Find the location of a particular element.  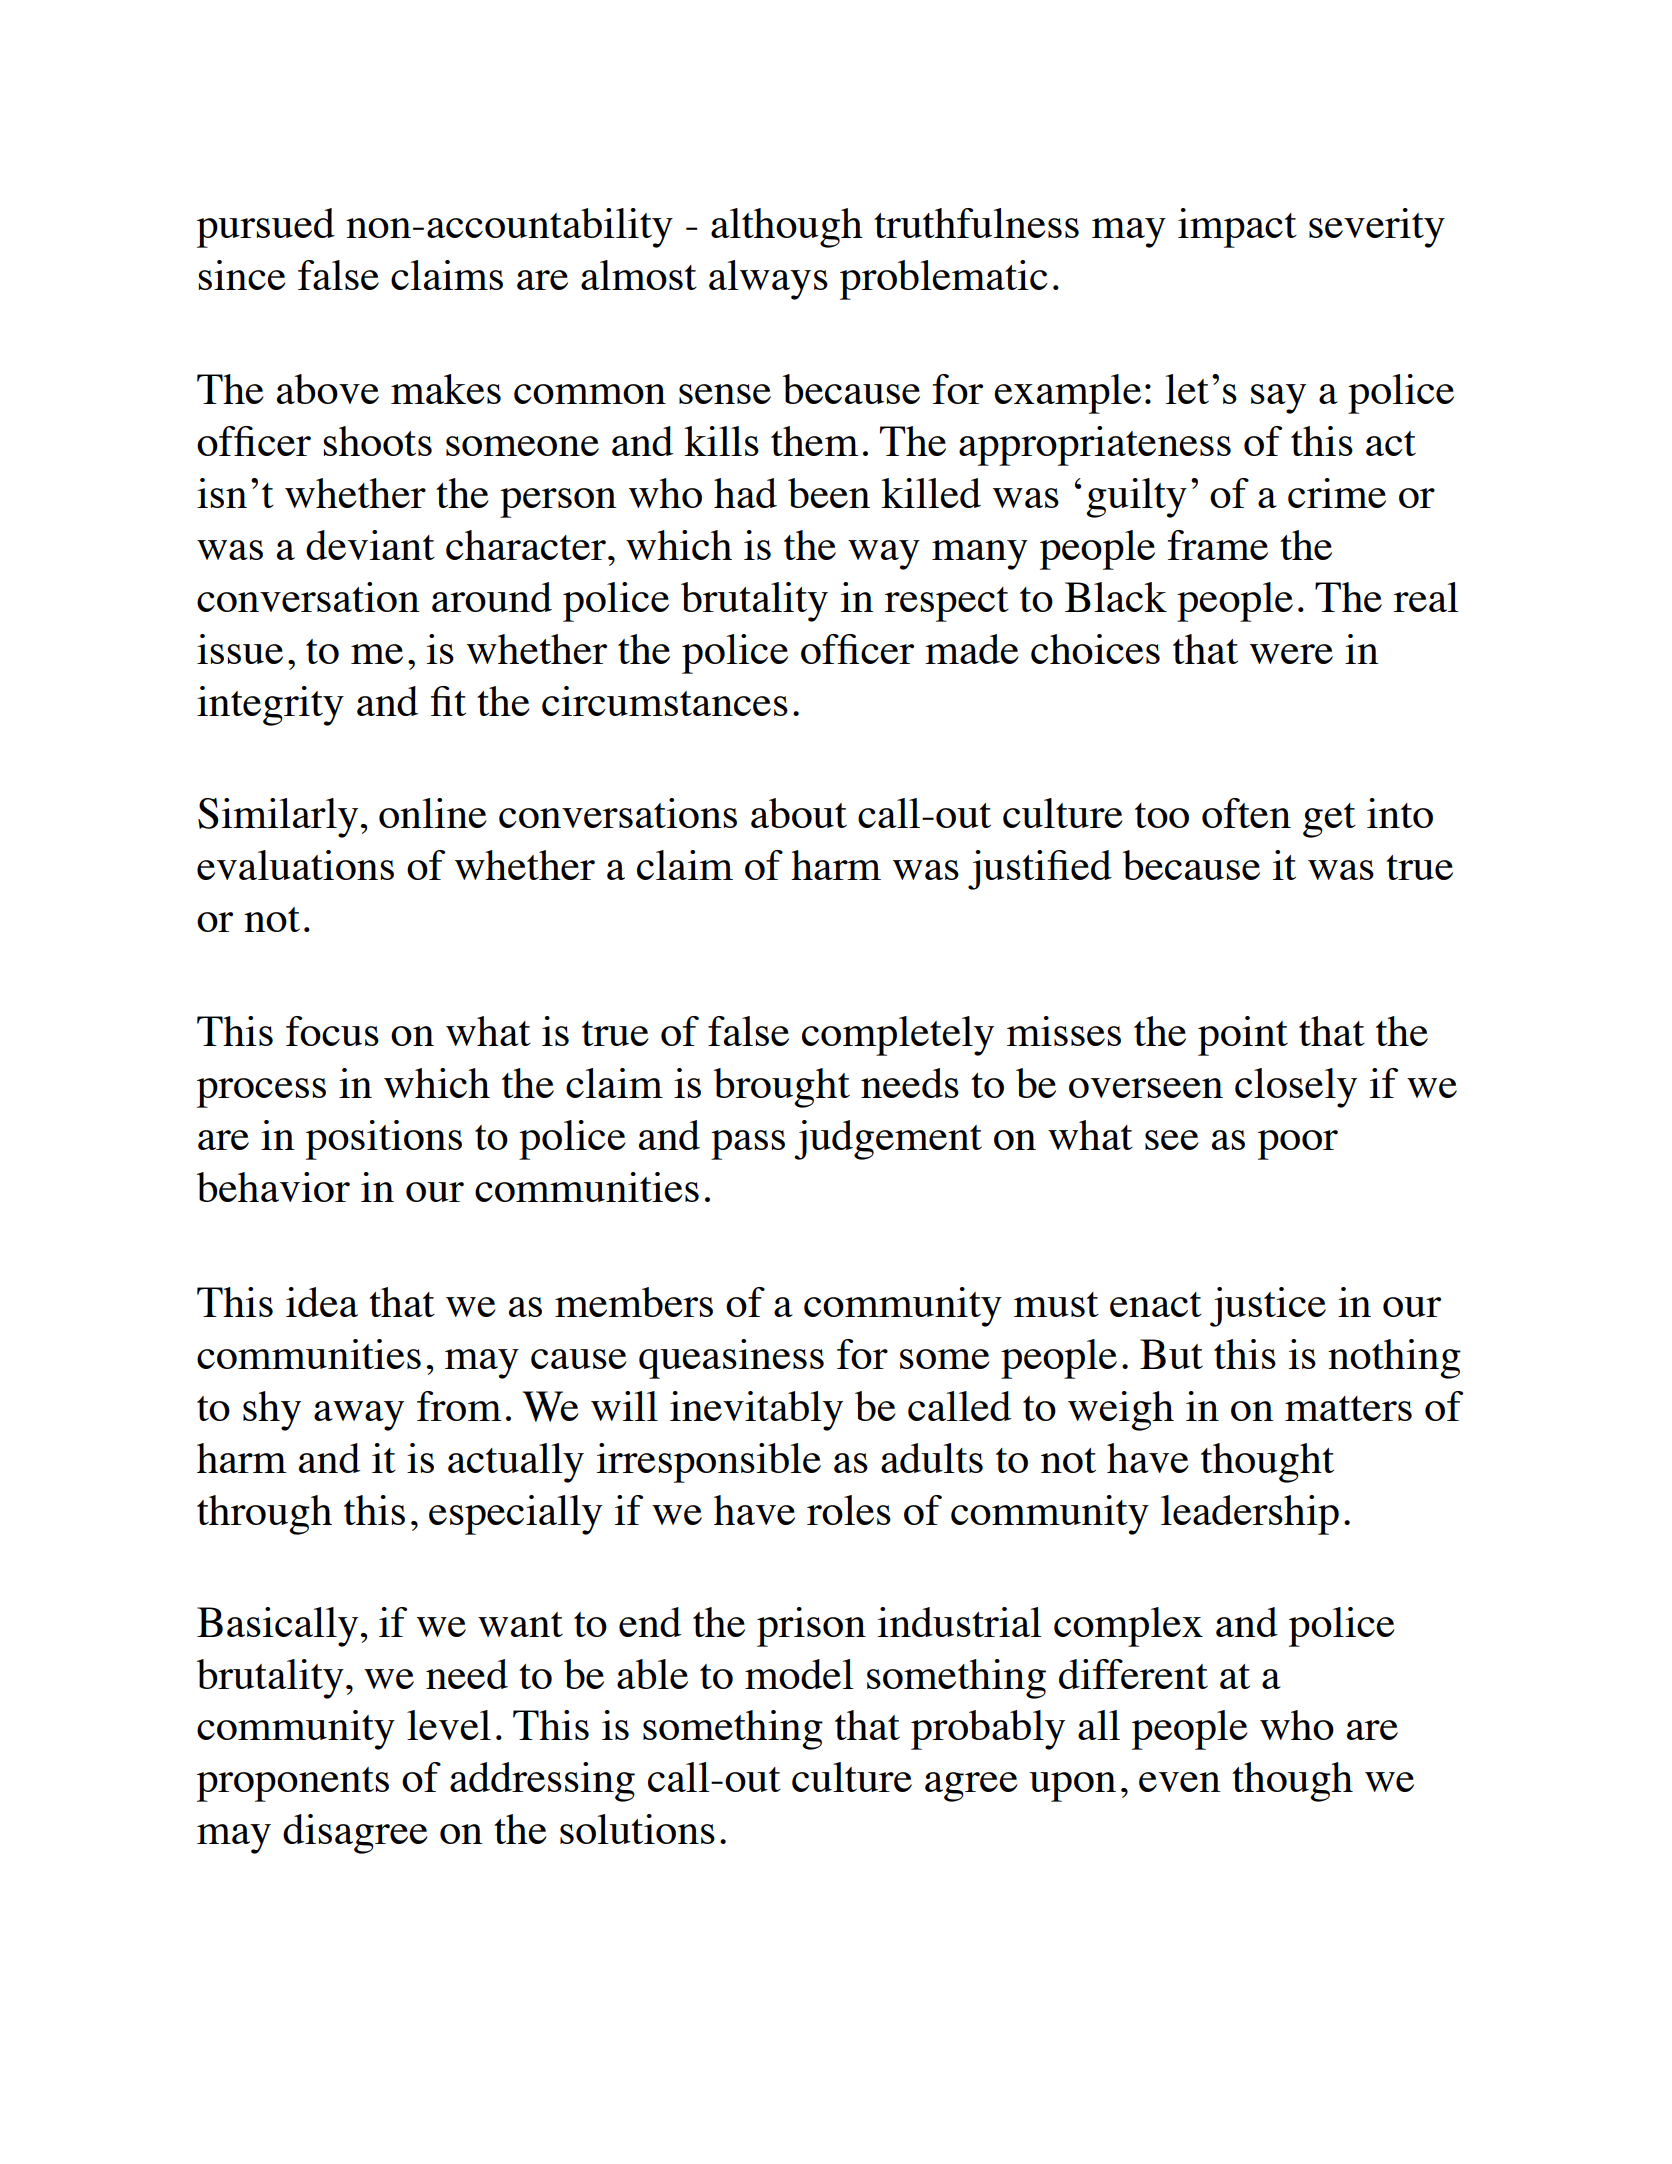

model is located at coordinates (799, 1674).
